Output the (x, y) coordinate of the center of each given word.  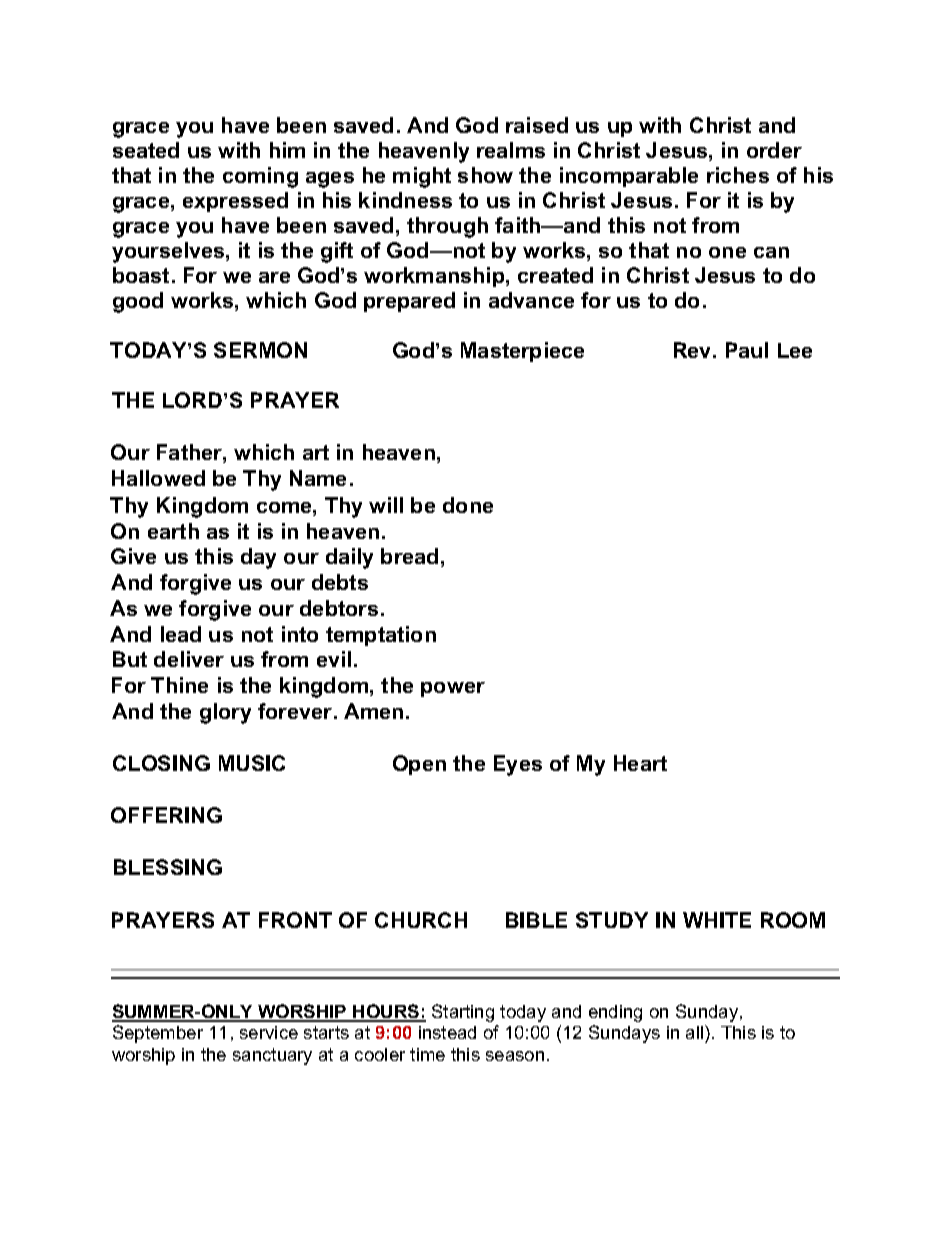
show (485, 175)
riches (738, 175)
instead (447, 1032)
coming (260, 177)
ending (615, 1013)
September (158, 1034)
